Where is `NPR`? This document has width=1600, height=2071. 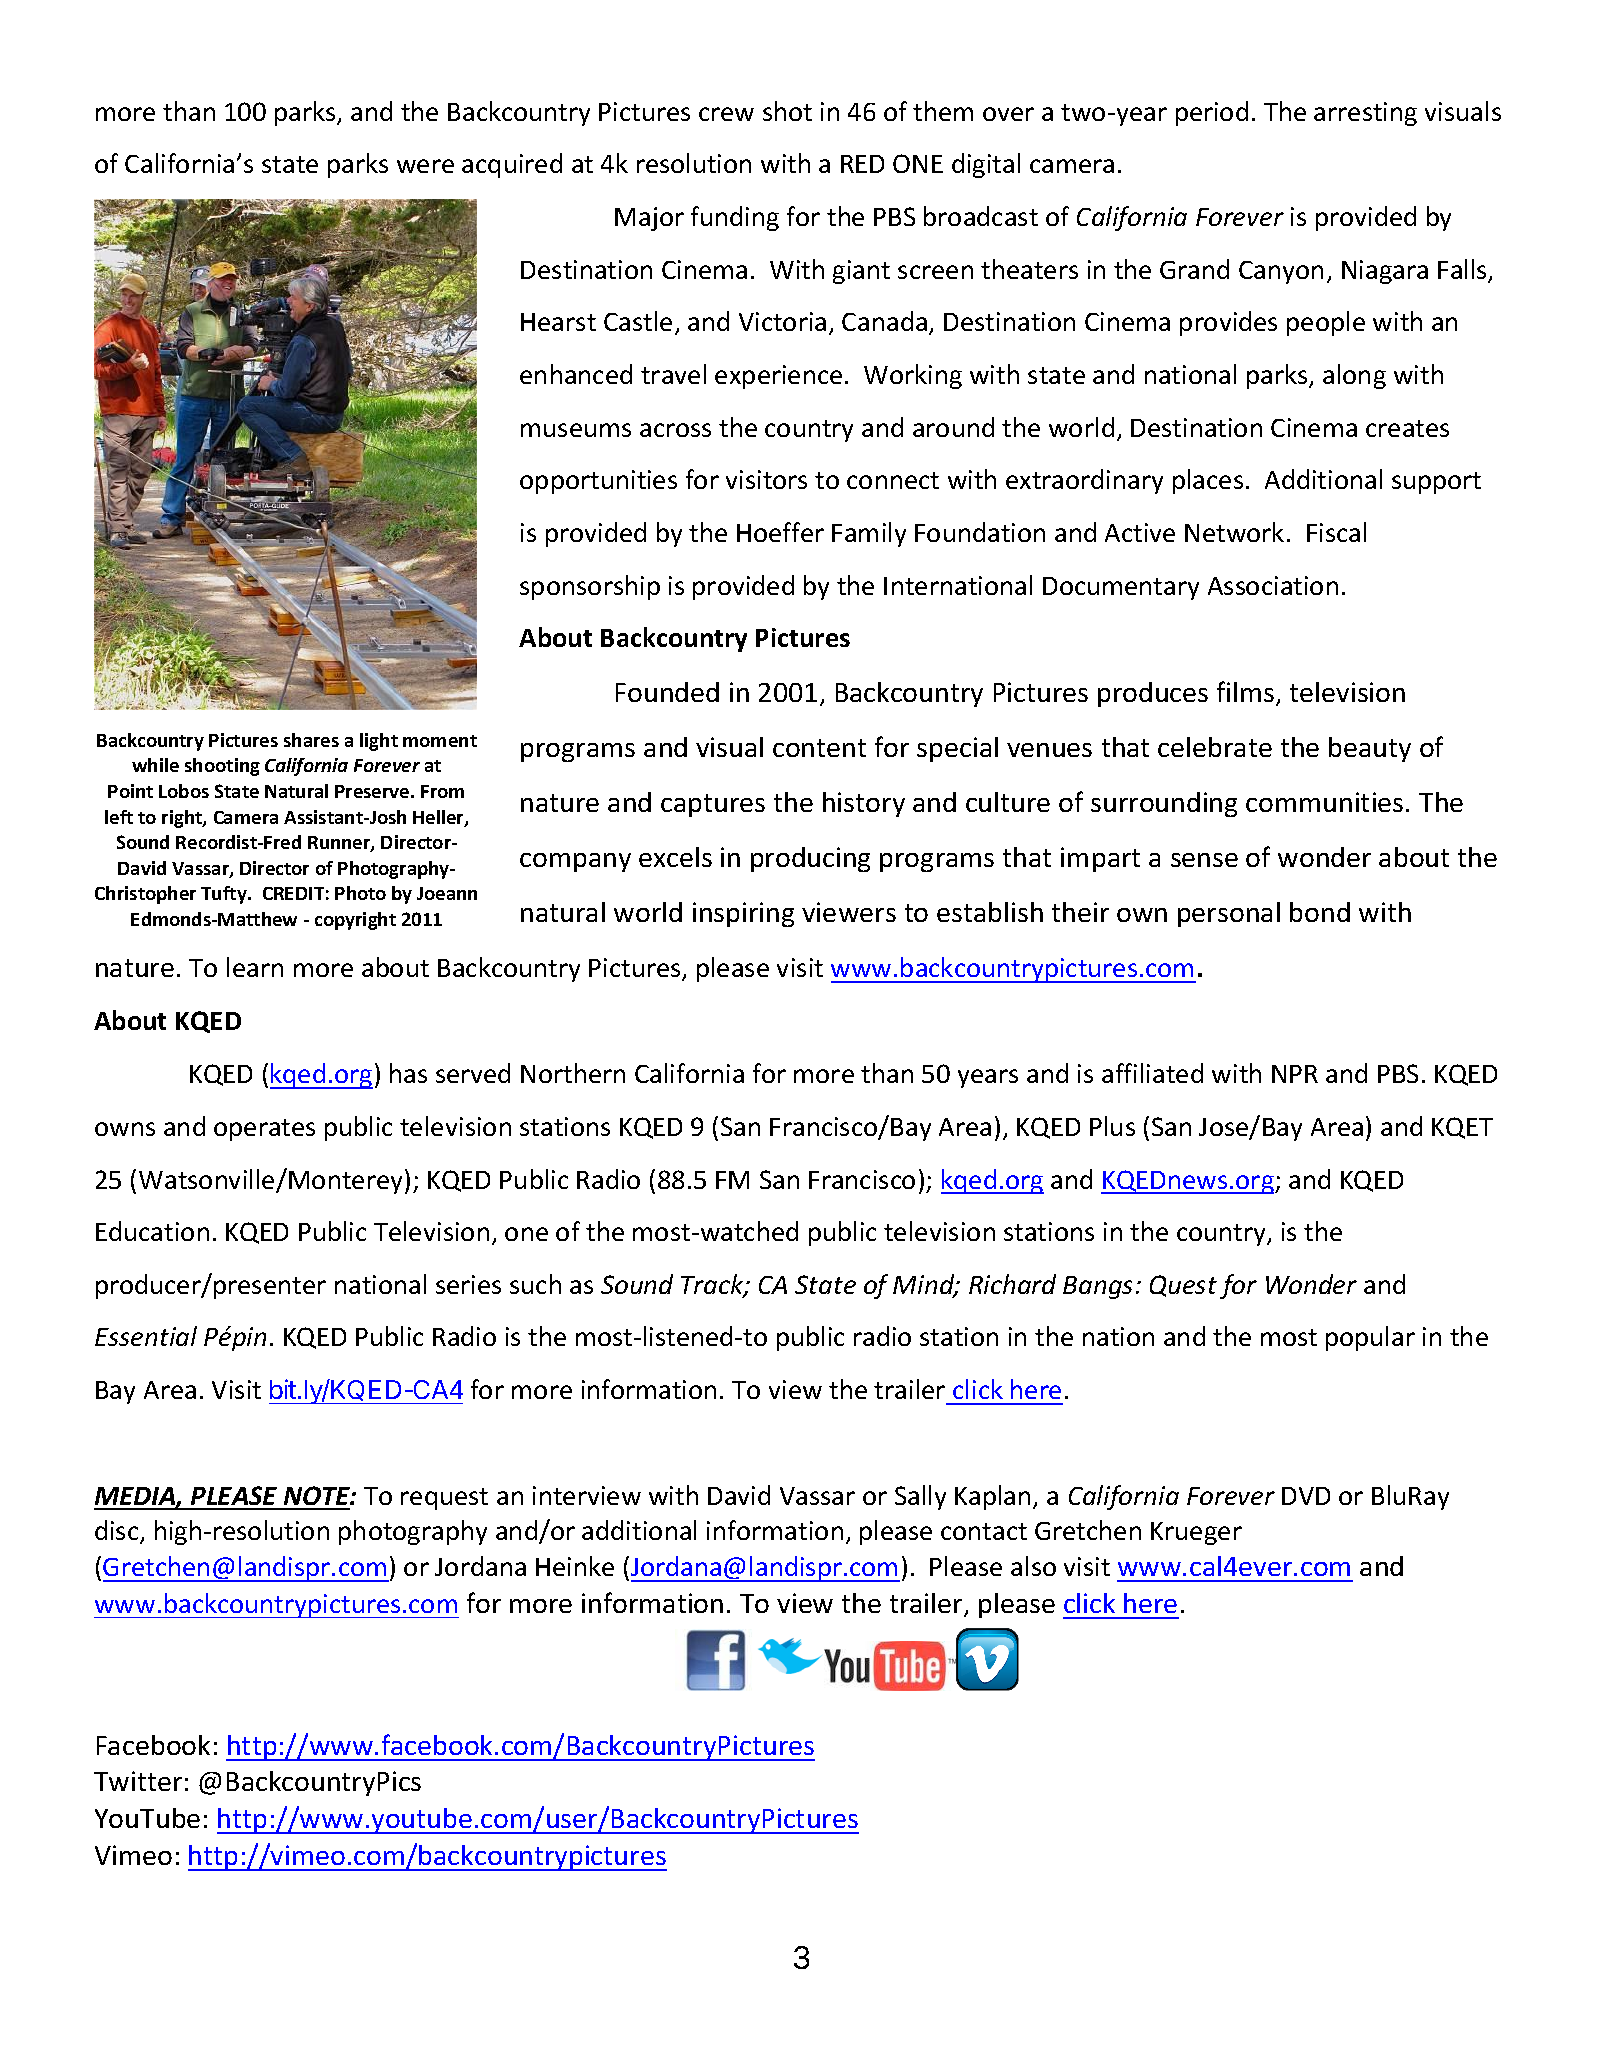
NPR is located at coordinates (1295, 1074).
